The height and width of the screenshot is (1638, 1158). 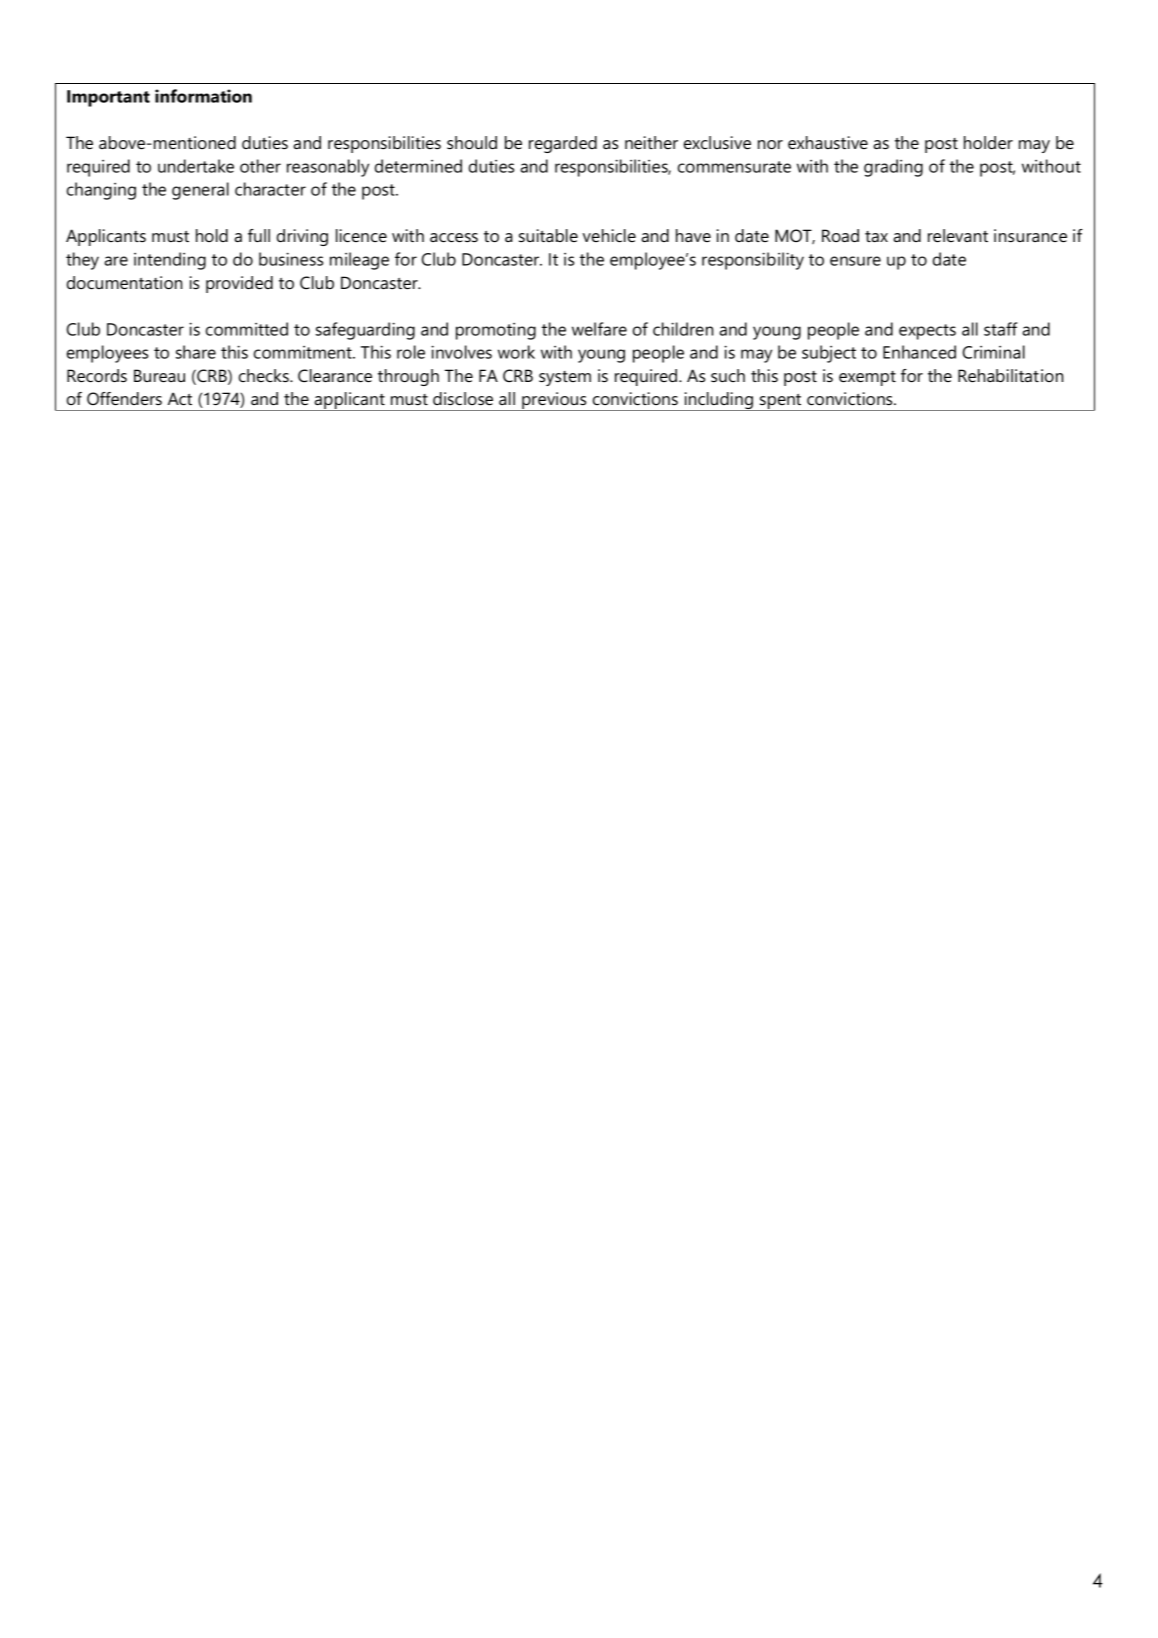 I want to click on exhaustive, so click(x=828, y=142).
